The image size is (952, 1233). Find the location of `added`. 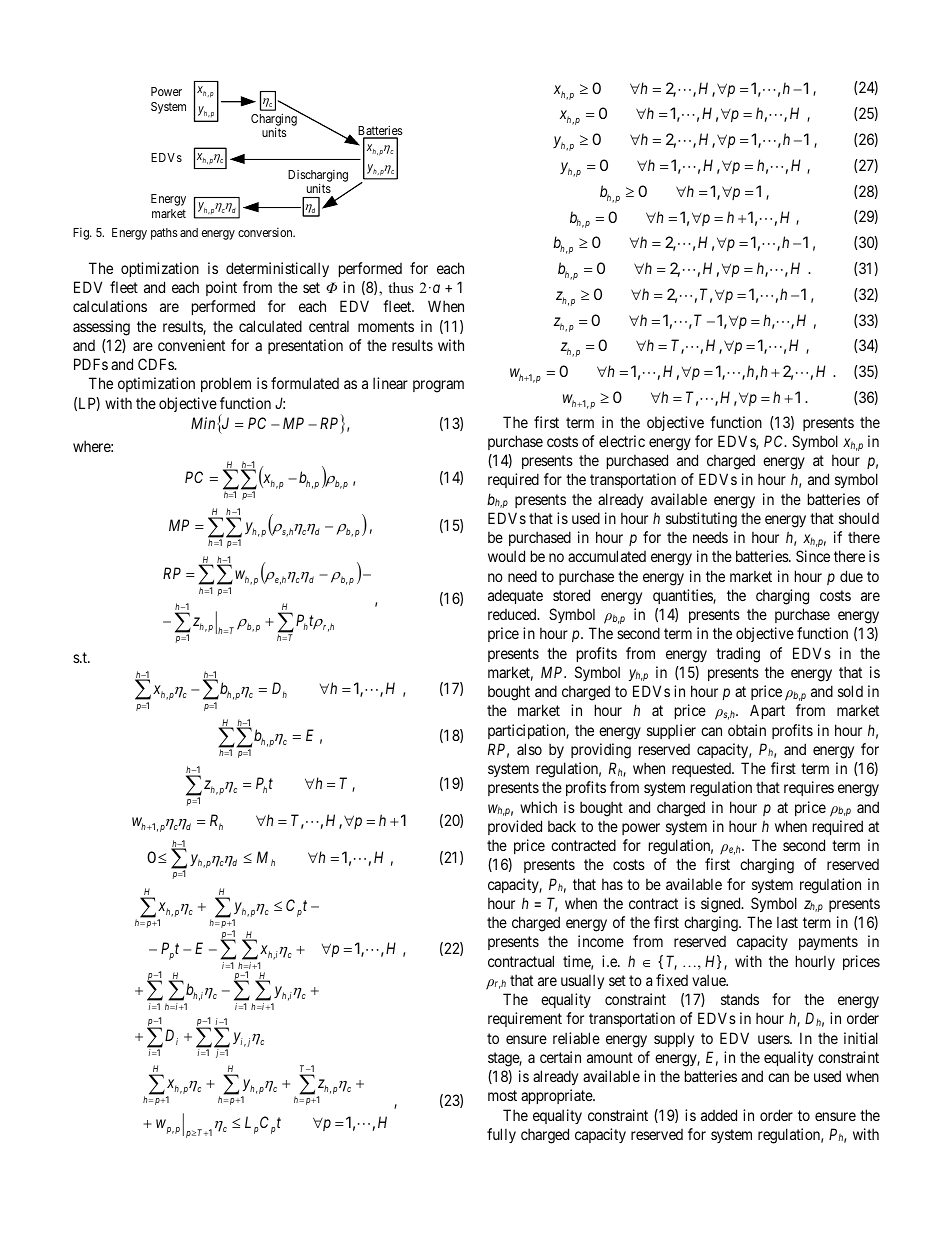

added is located at coordinates (719, 1115).
